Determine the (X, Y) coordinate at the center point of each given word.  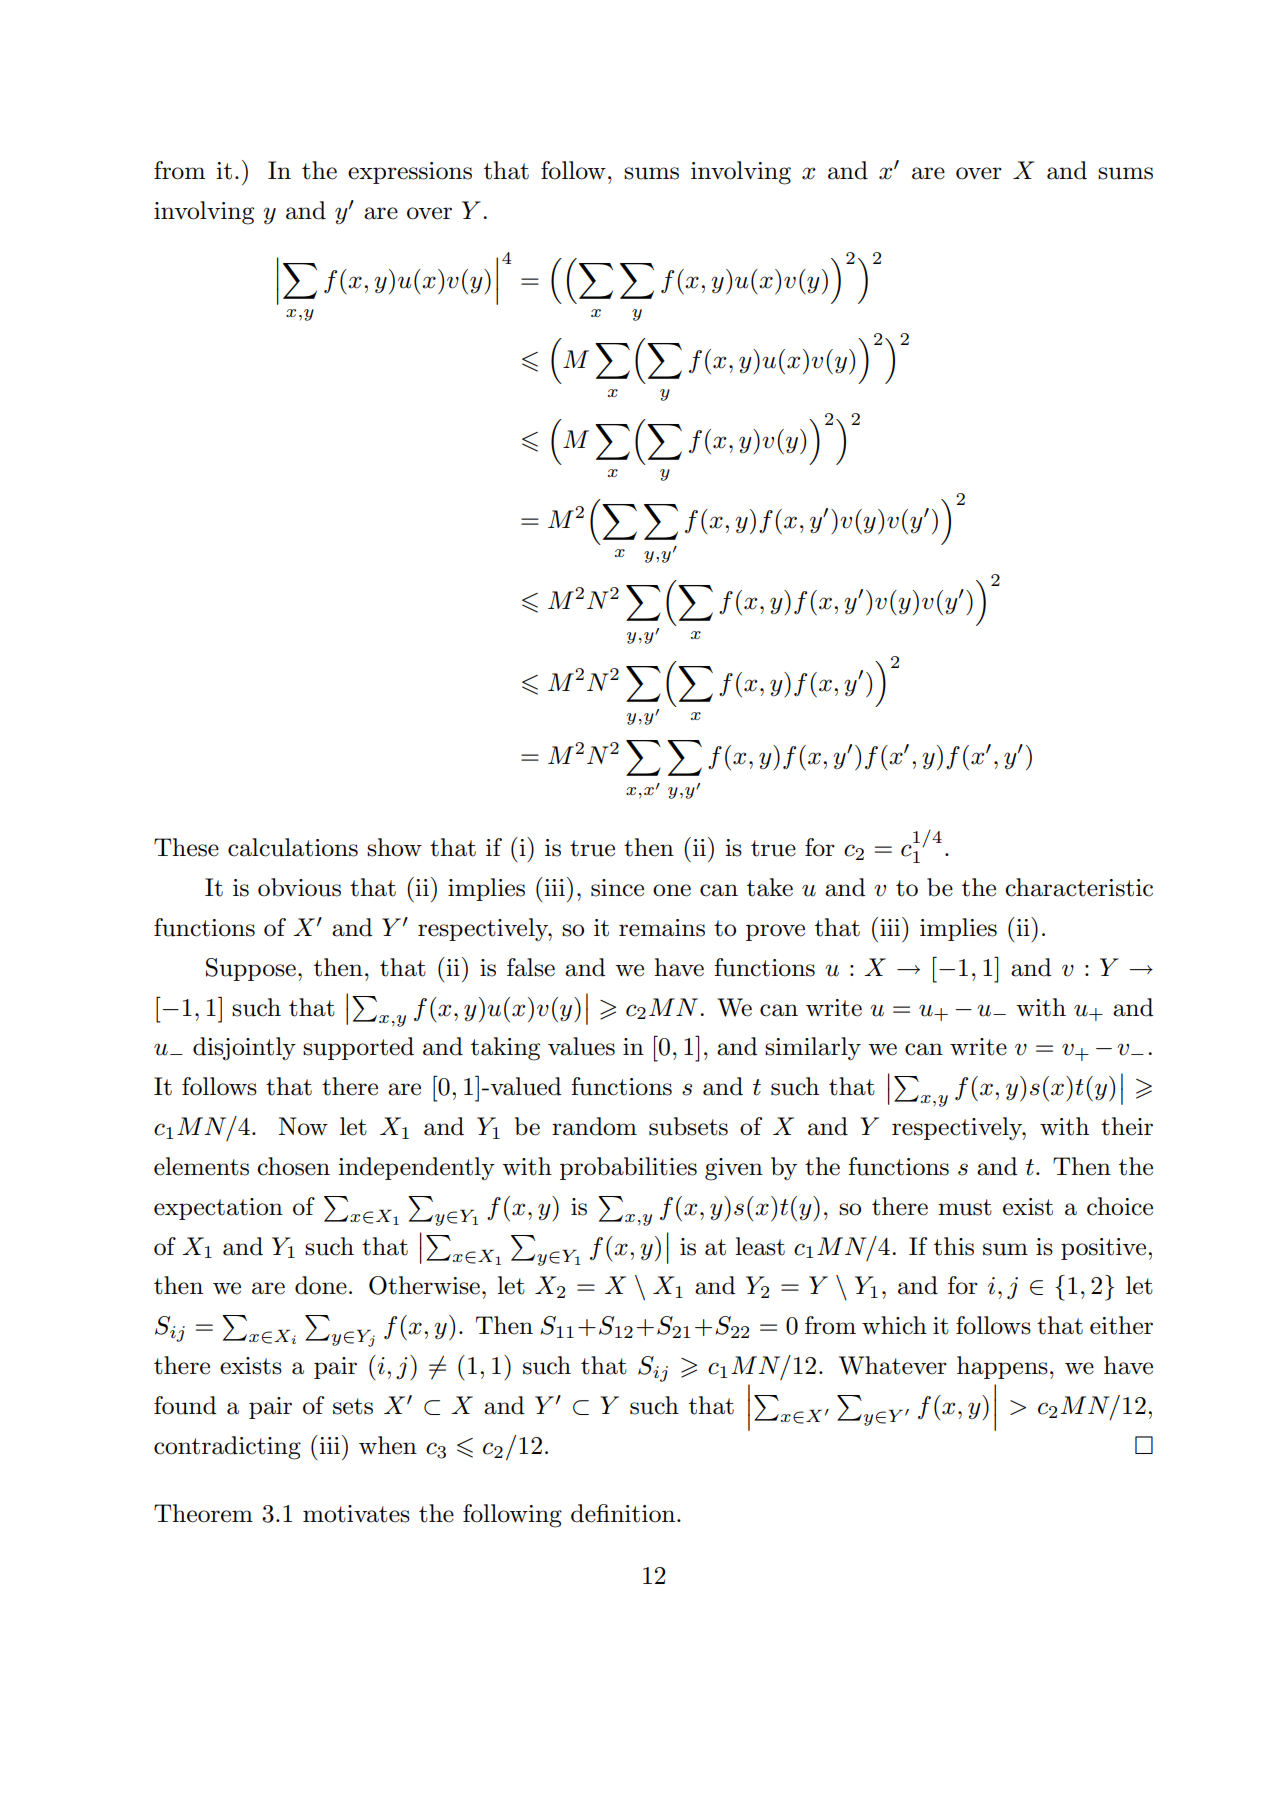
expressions (410, 173)
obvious (299, 887)
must (965, 1207)
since (617, 888)
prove (775, 932)
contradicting (227, 1448)
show (394, 847)
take (770, 887)
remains (662, 928)
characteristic (1079, 887)
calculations (293, 847)
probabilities (628, 1168)
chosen (293, 1166)
